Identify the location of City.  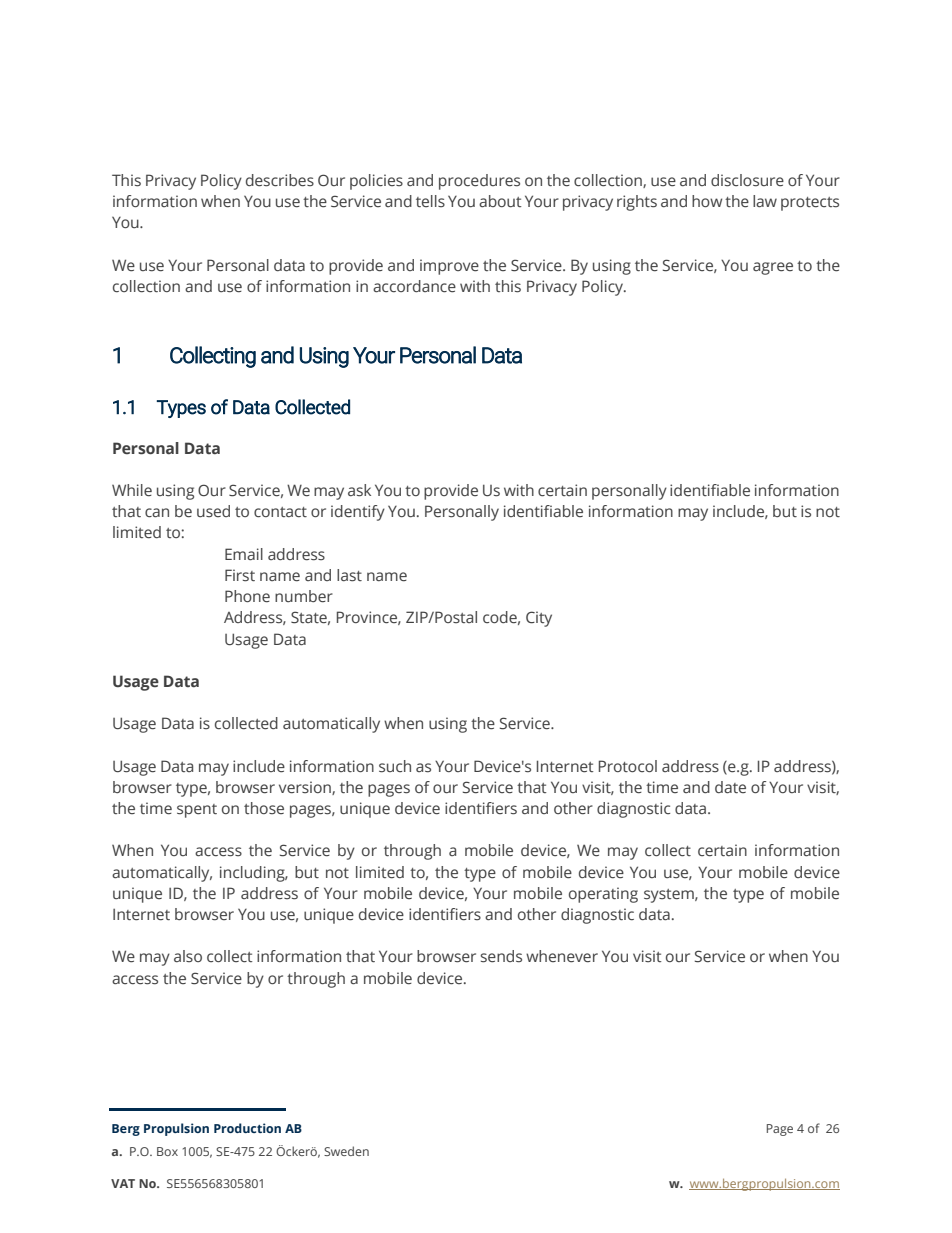
(539, 619).
